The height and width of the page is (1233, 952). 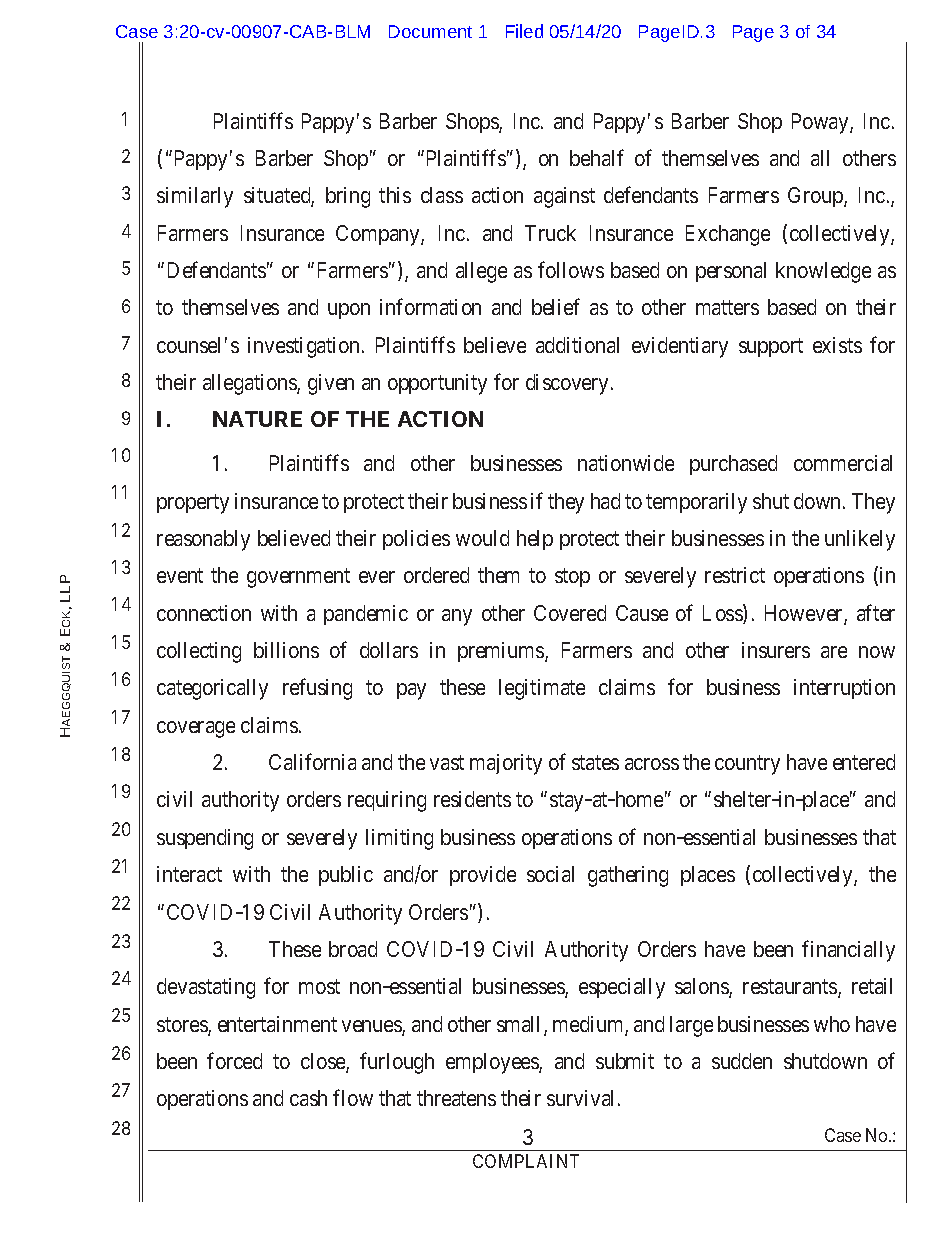 What do you see at coordinates (524, 31) in the page?
I see `Filed` at bounding box center [524, 31].
